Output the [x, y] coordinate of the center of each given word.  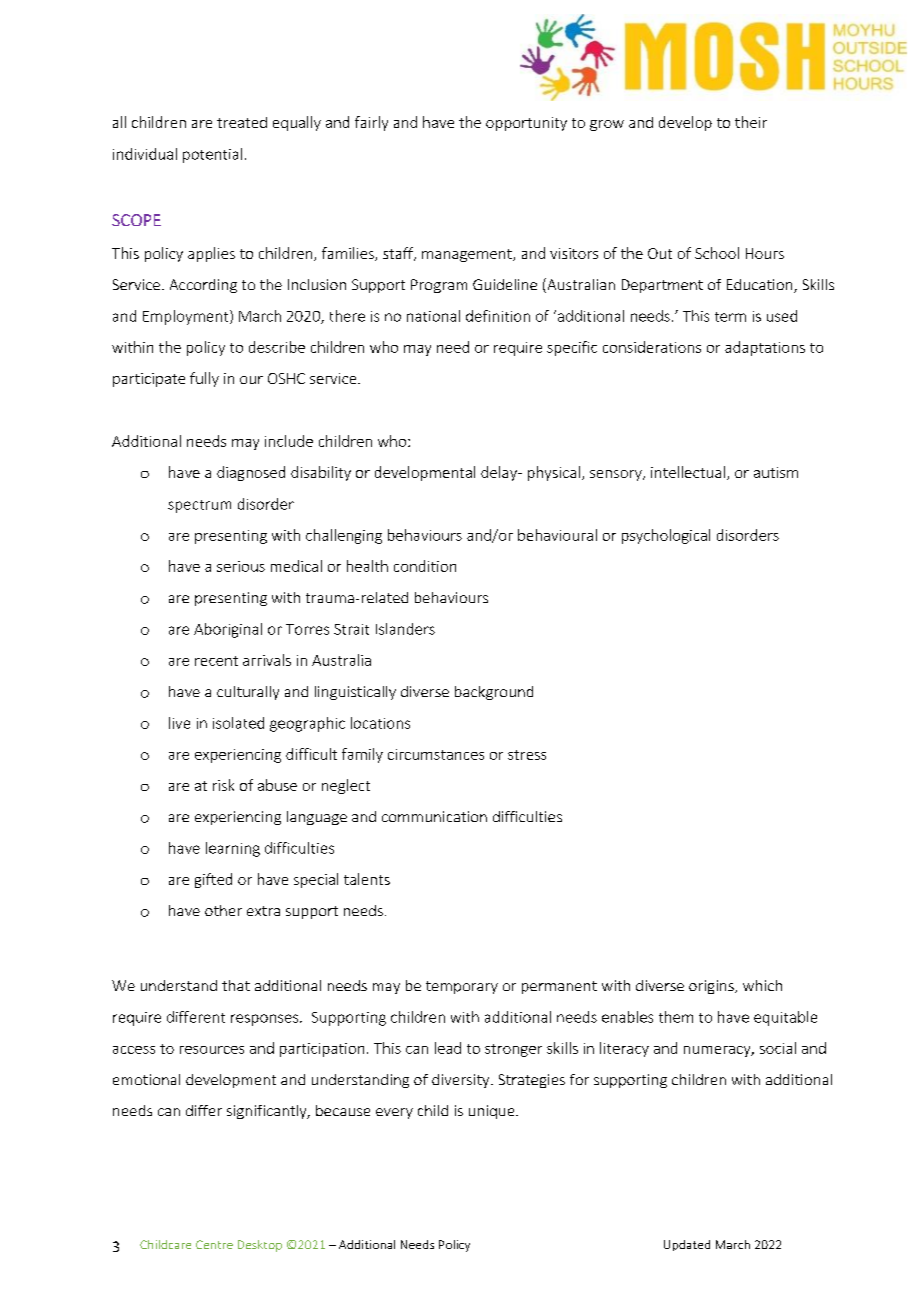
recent [216, 661]
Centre [214, 1244]
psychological [666, 536]
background [494, 693]
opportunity [526, 124]
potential [212, 155]
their [751, 122]
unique [493, 1112]
